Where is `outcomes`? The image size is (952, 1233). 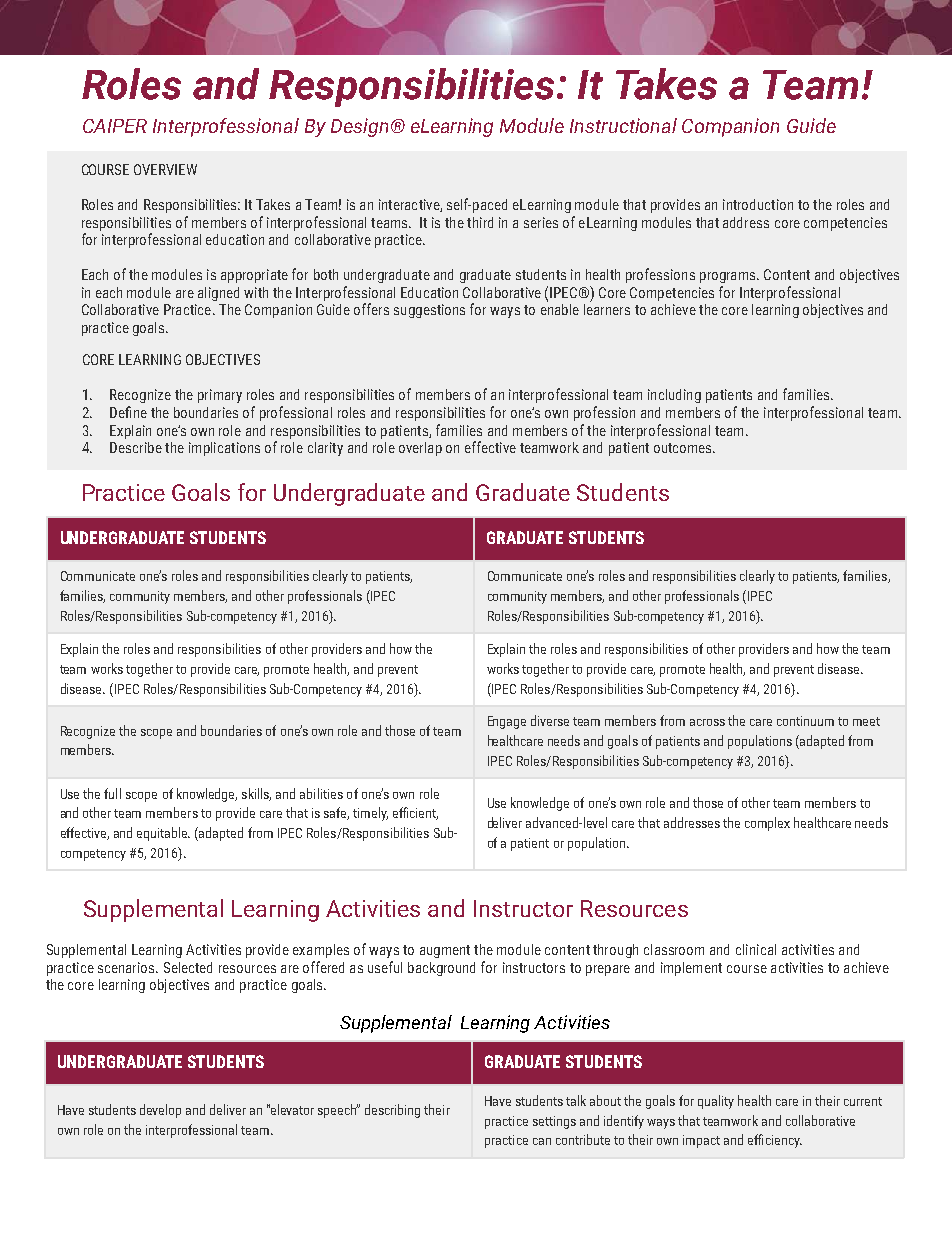
outcomes is located at coordinates (684, 448).
